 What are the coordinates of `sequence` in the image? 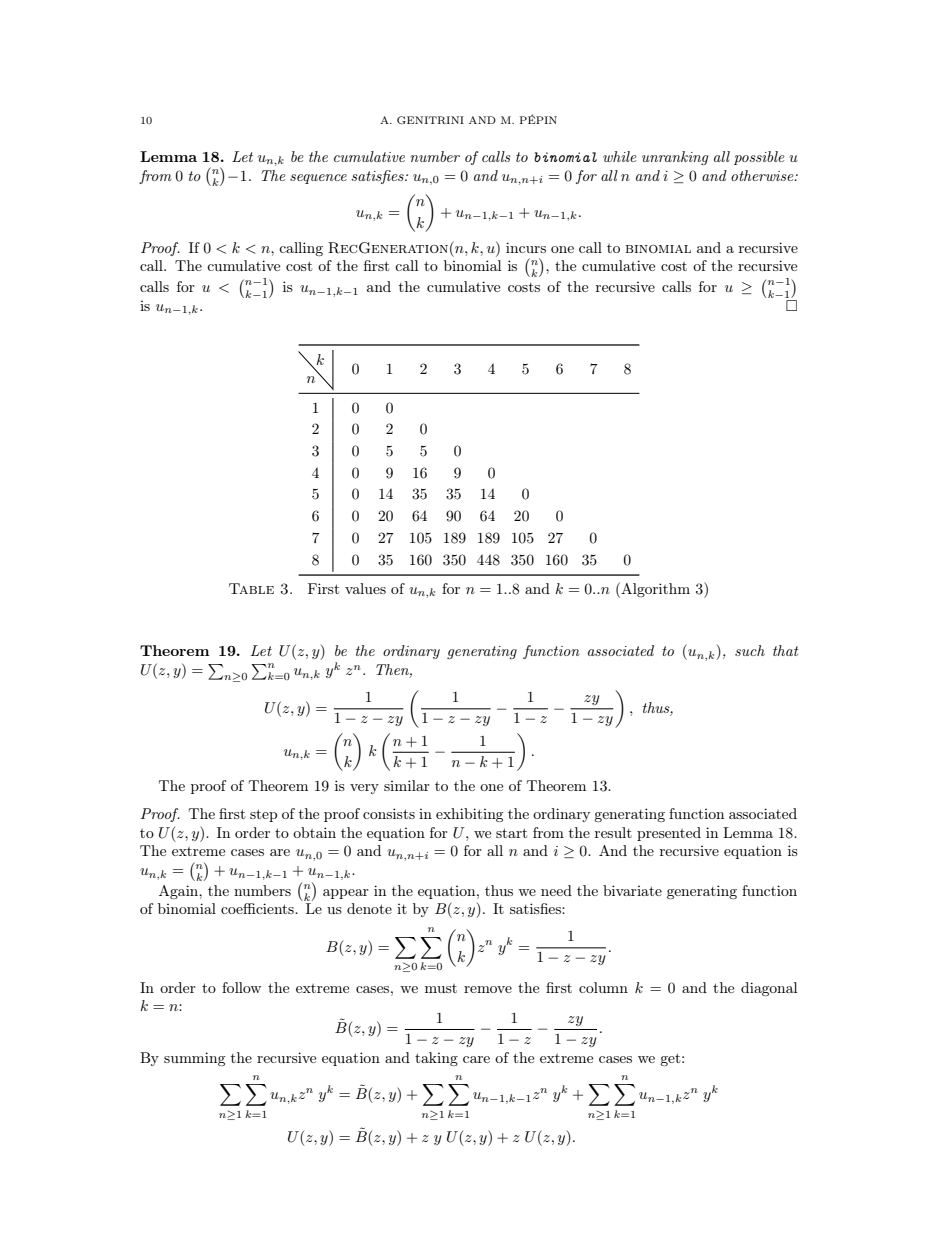 It's located at (318, 179).
